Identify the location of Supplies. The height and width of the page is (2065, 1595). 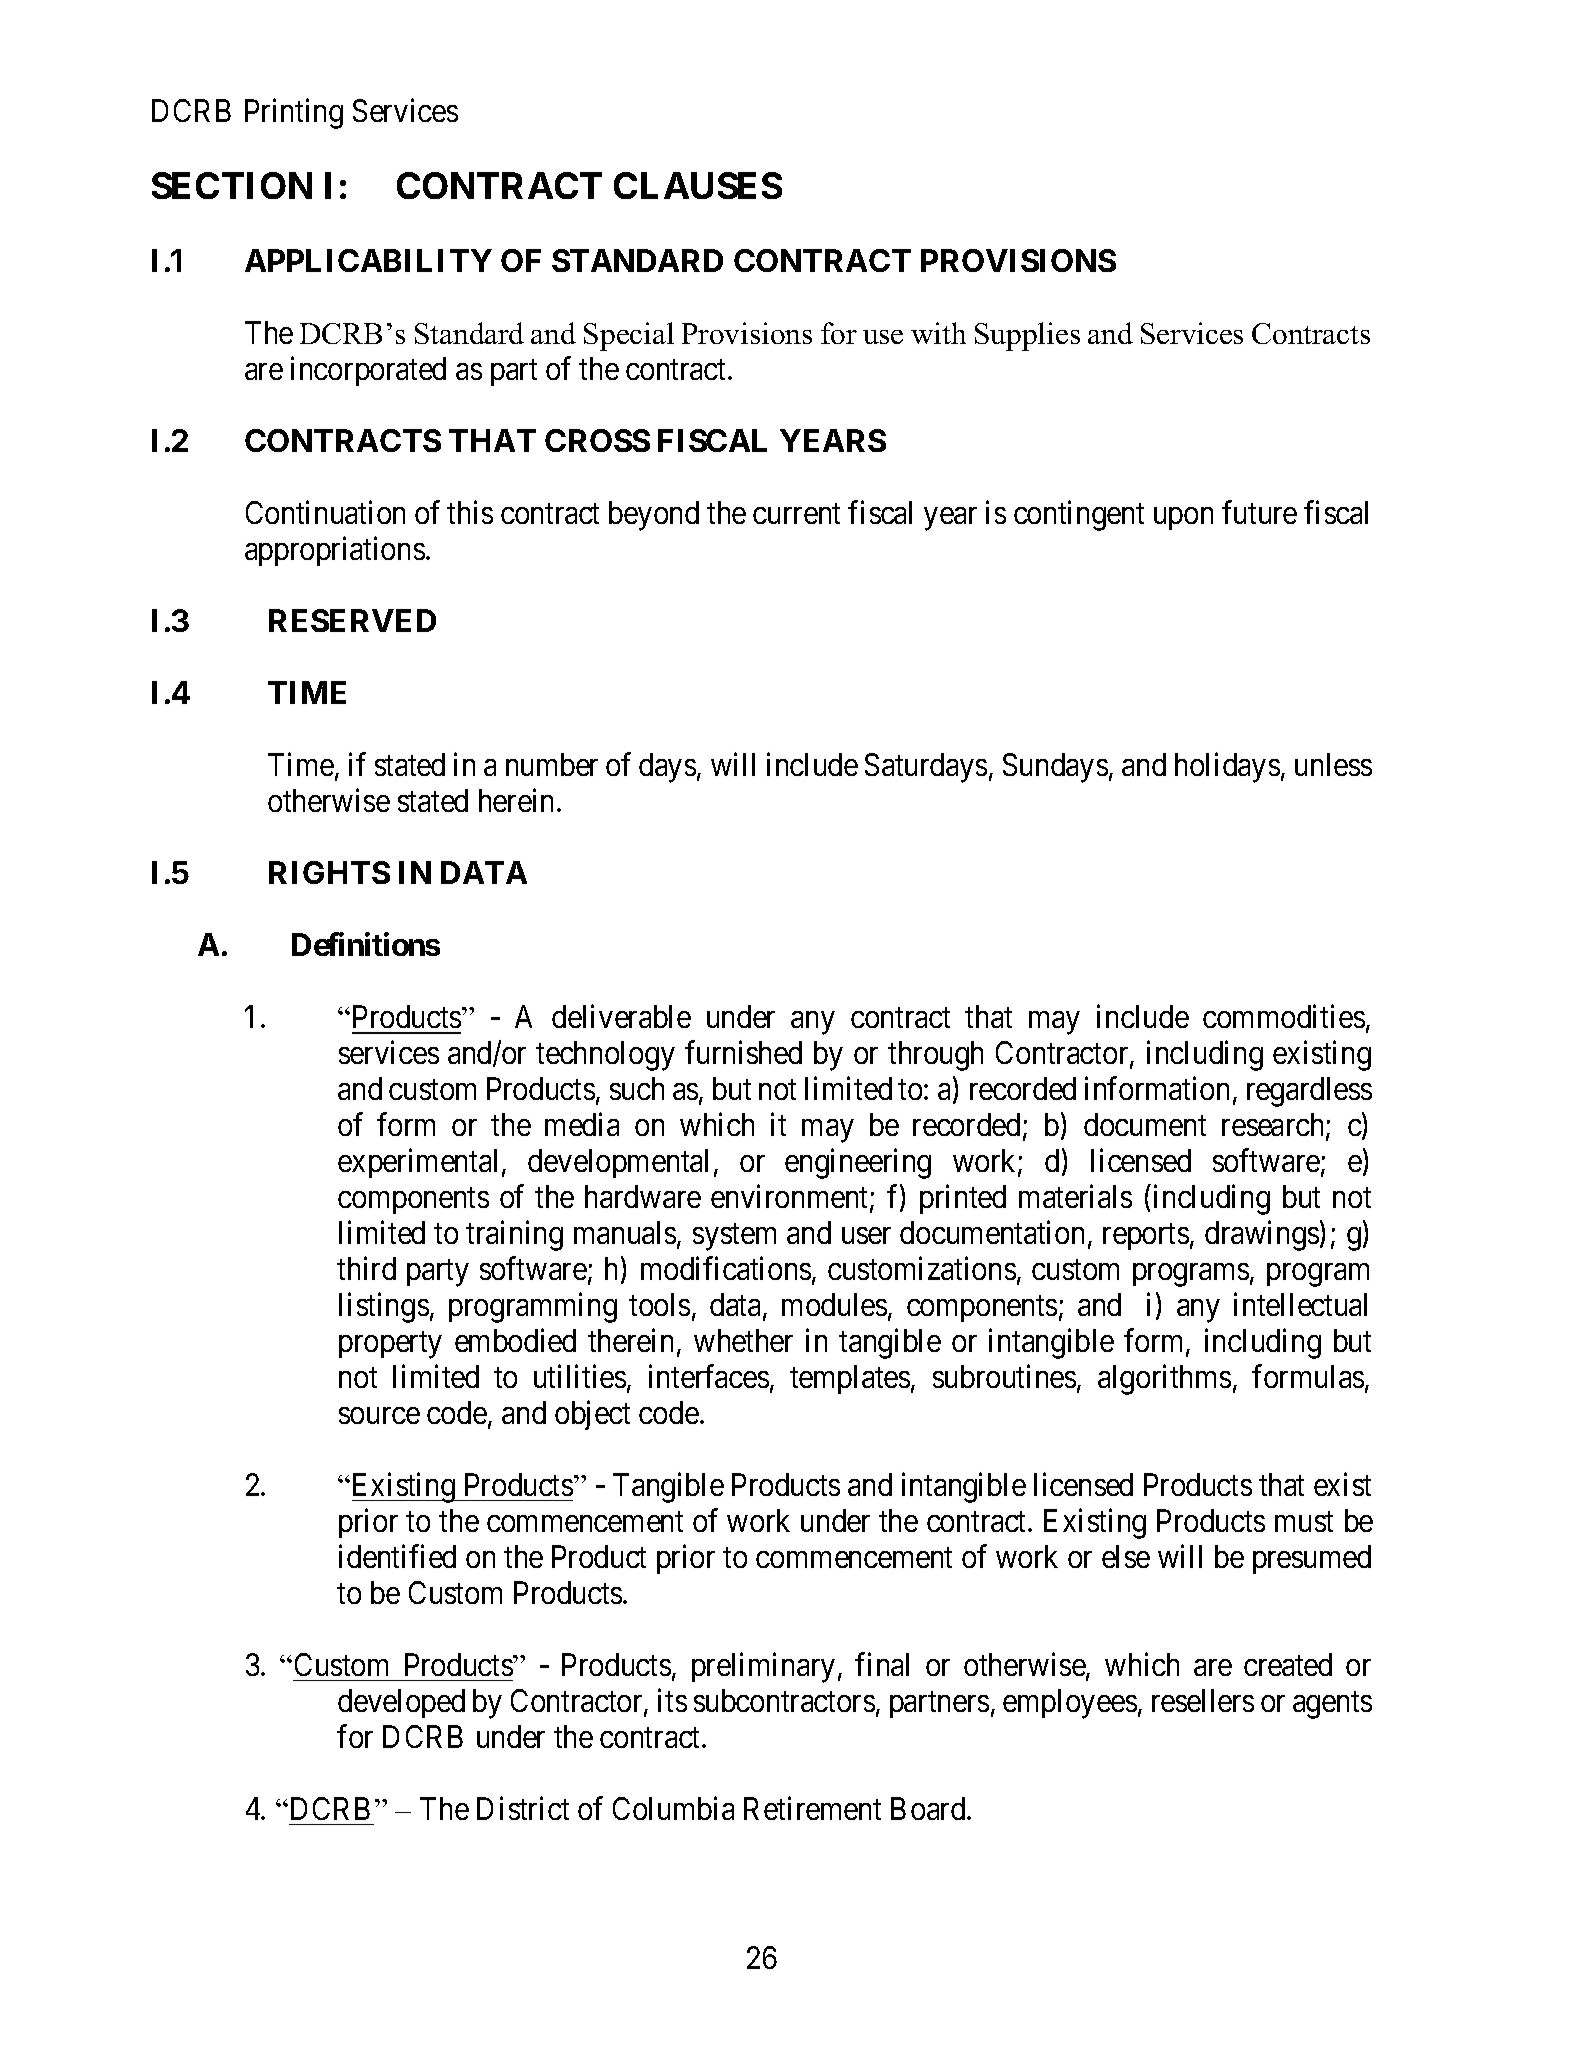
(1027, 336).
